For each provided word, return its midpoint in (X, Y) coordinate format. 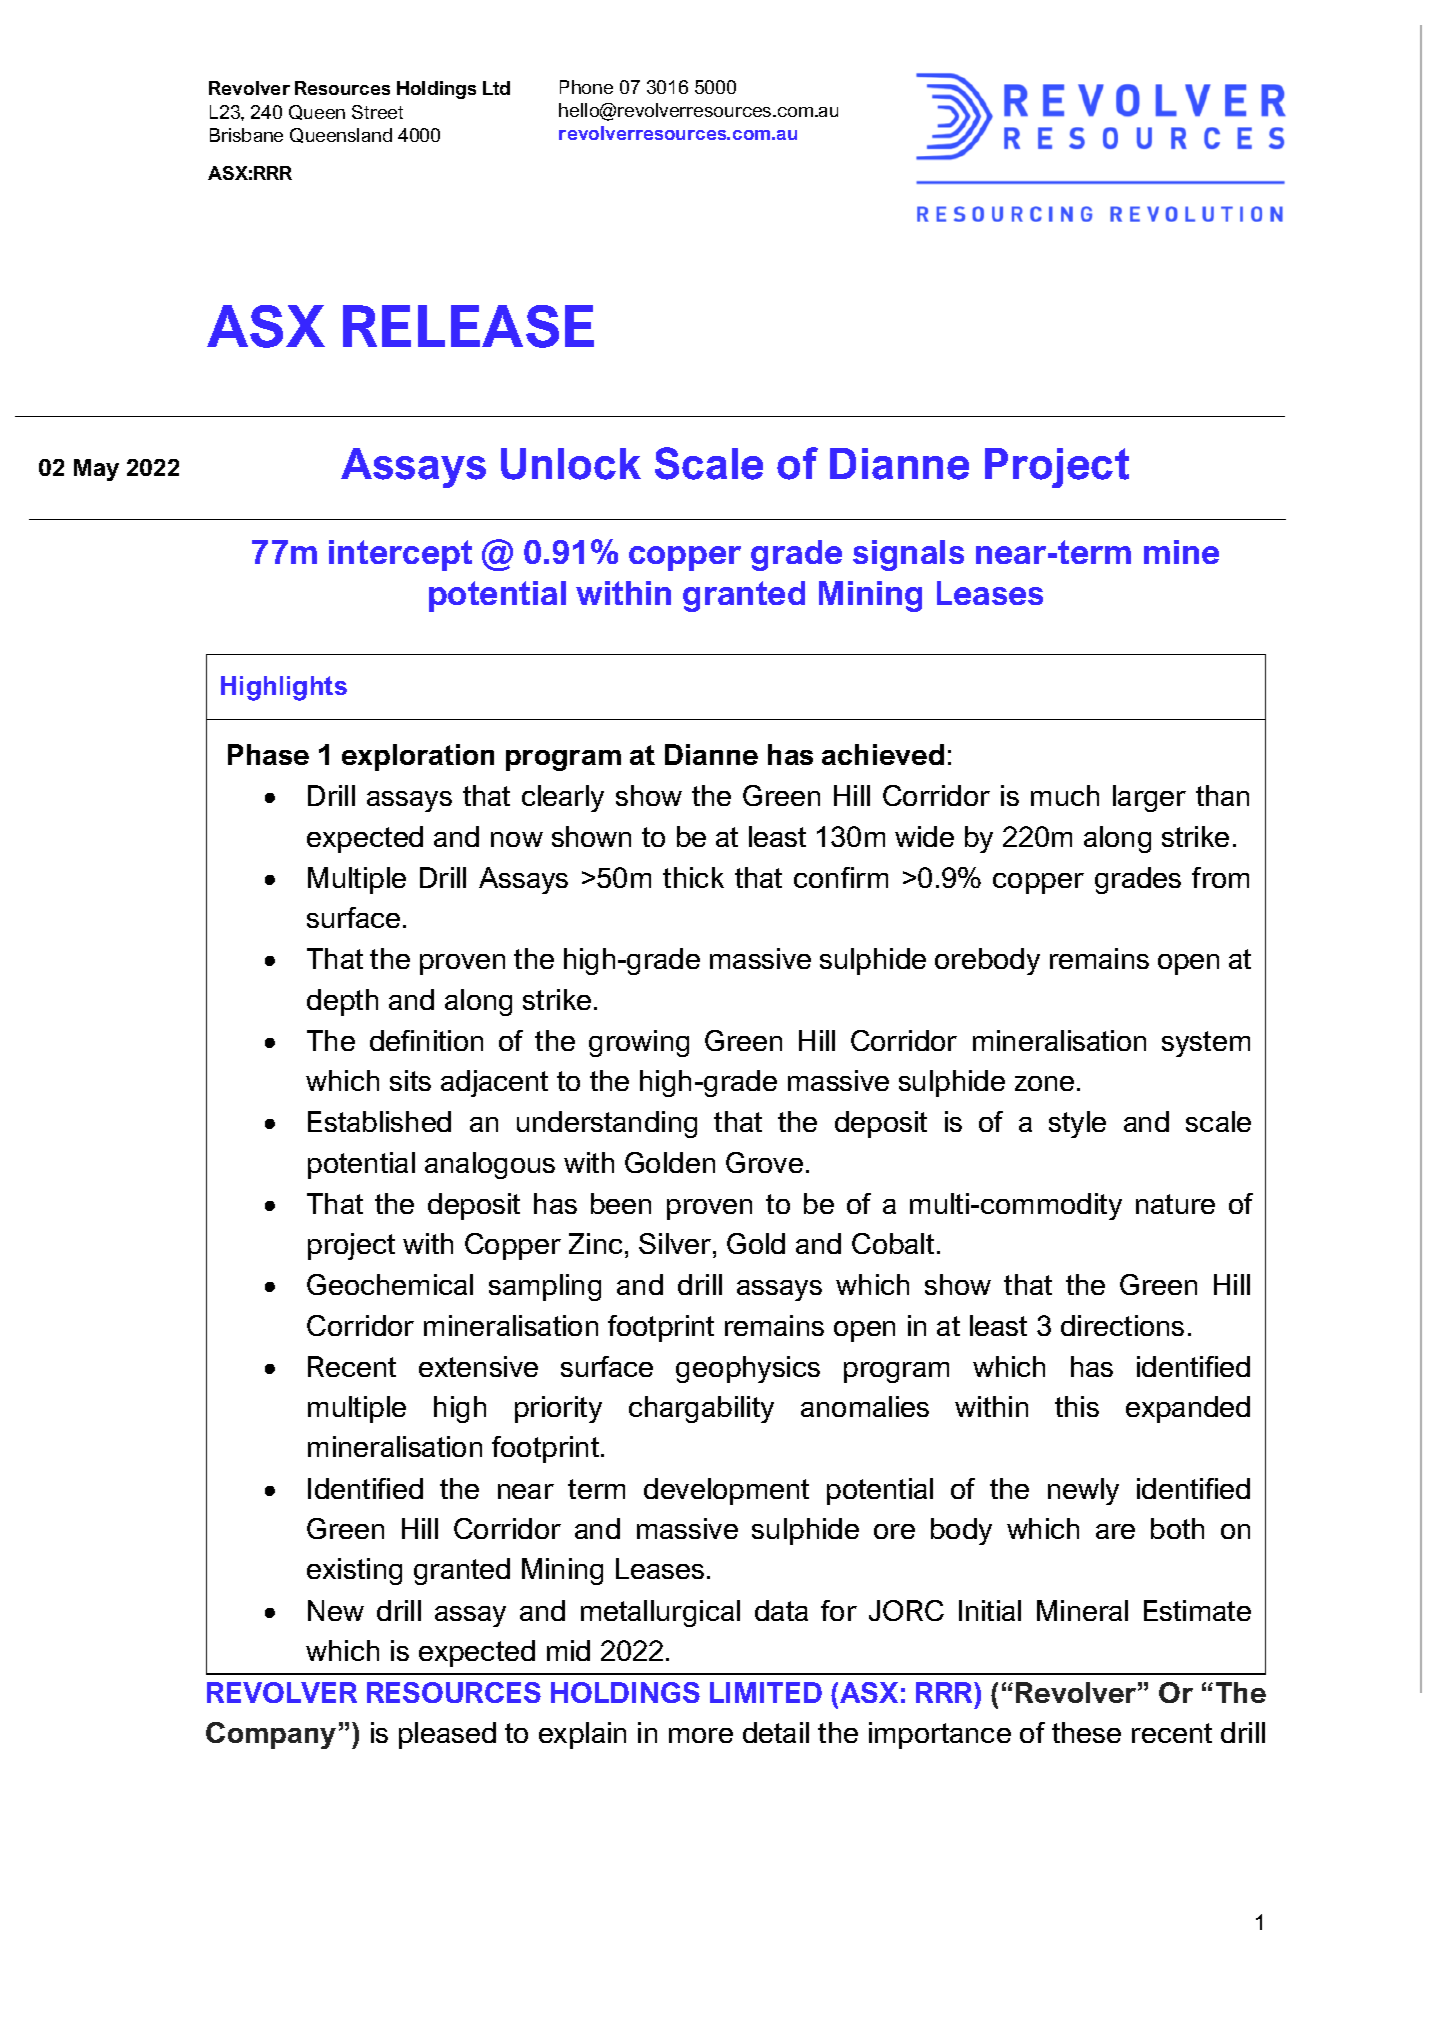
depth (342, 1002)
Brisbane (246, 135)
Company (271, 1735)
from (1220, 877)
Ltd (496, 88)
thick (693, 877)
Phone (586, 87)
